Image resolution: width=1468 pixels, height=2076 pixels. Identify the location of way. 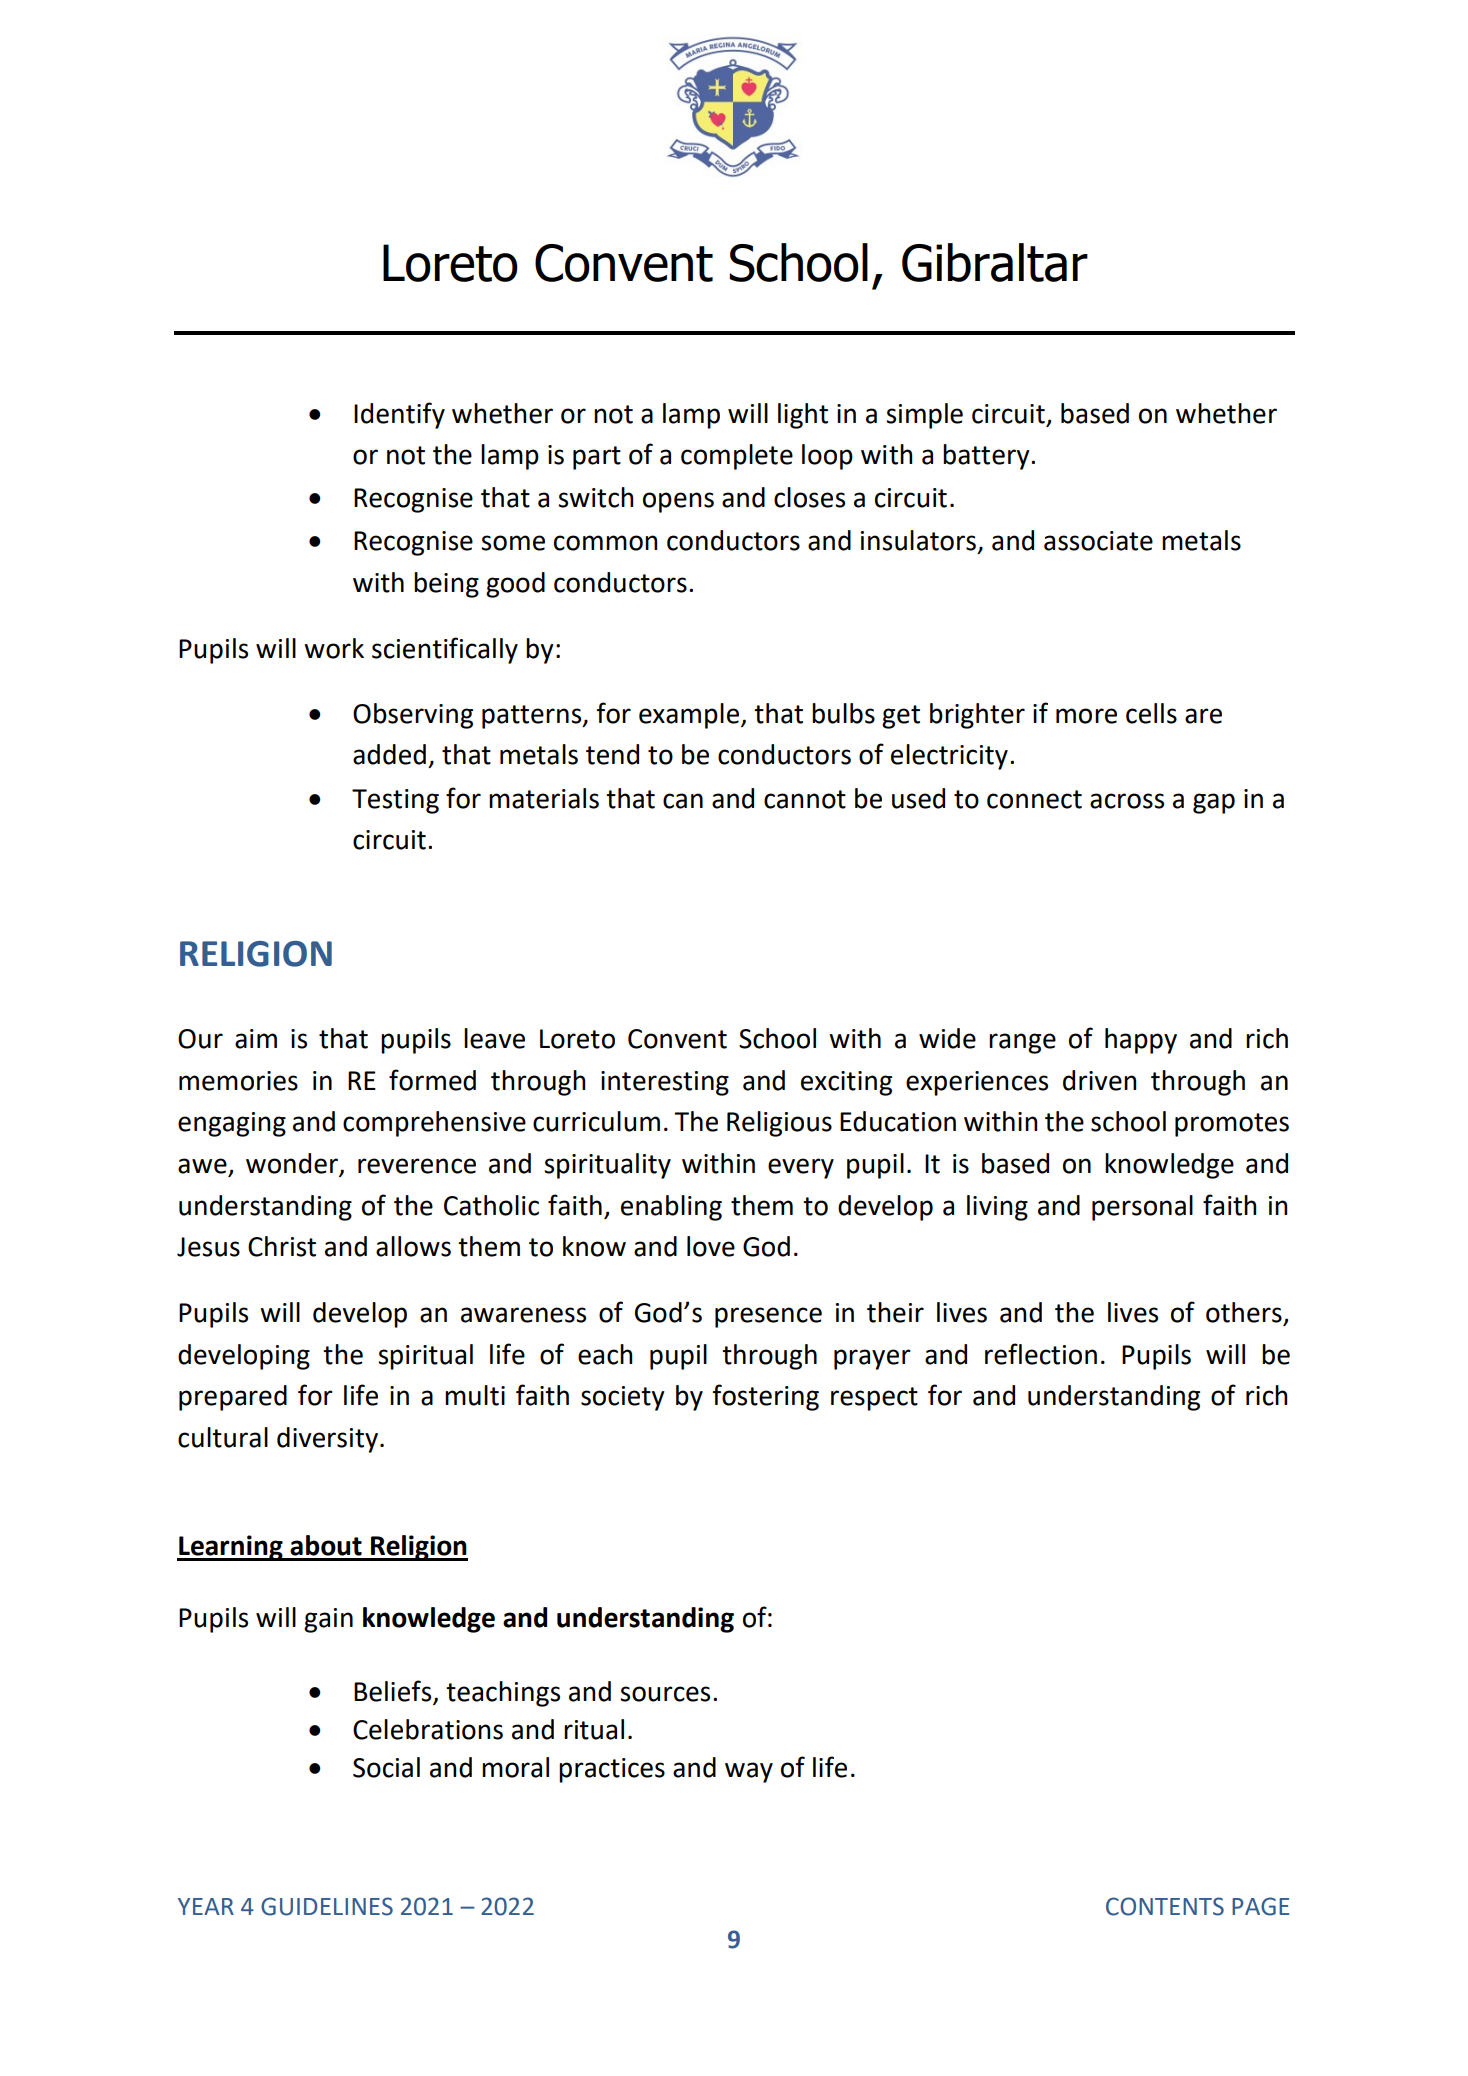
(749, 1772).
